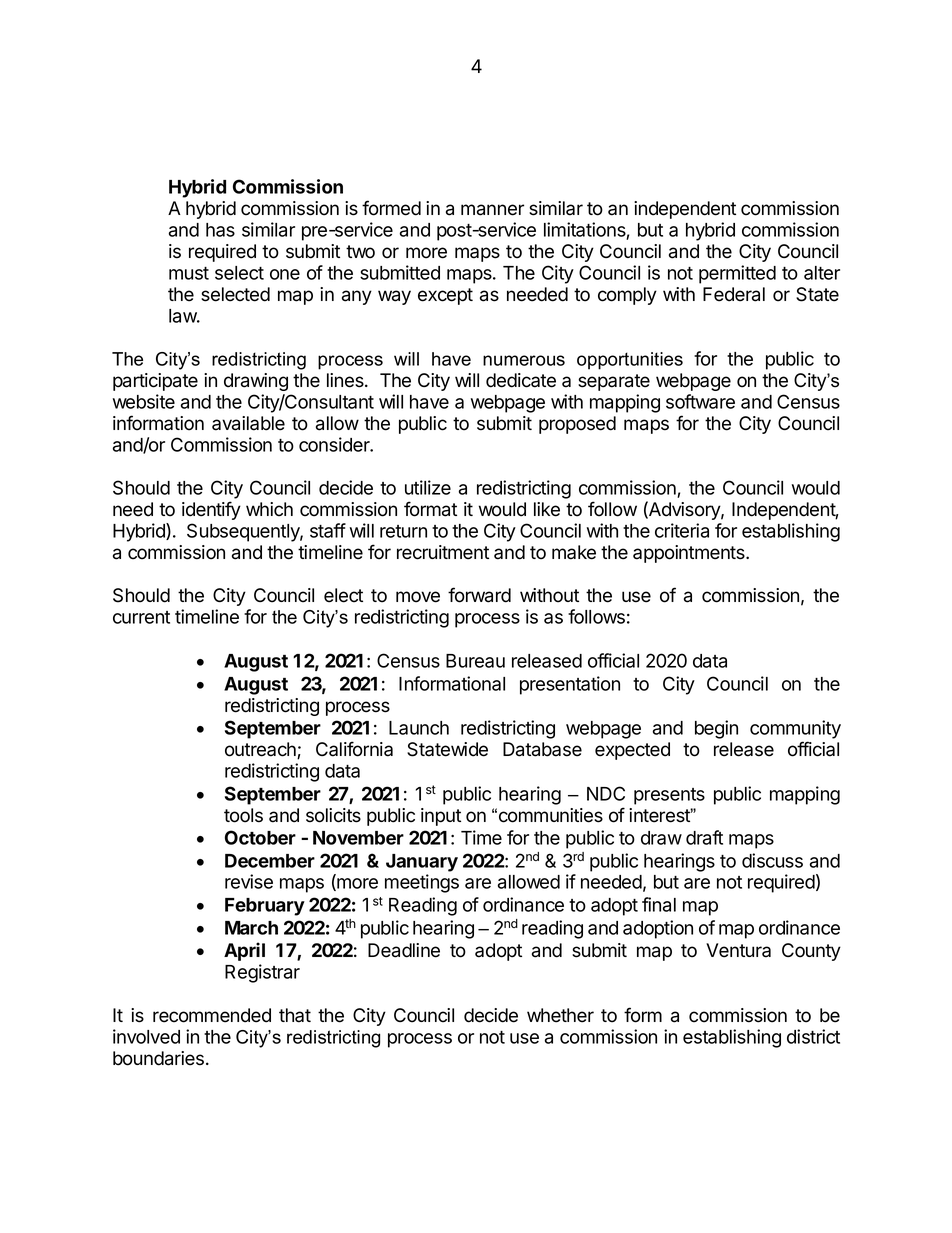  I want to click on Bureau, so click(475, 661).
